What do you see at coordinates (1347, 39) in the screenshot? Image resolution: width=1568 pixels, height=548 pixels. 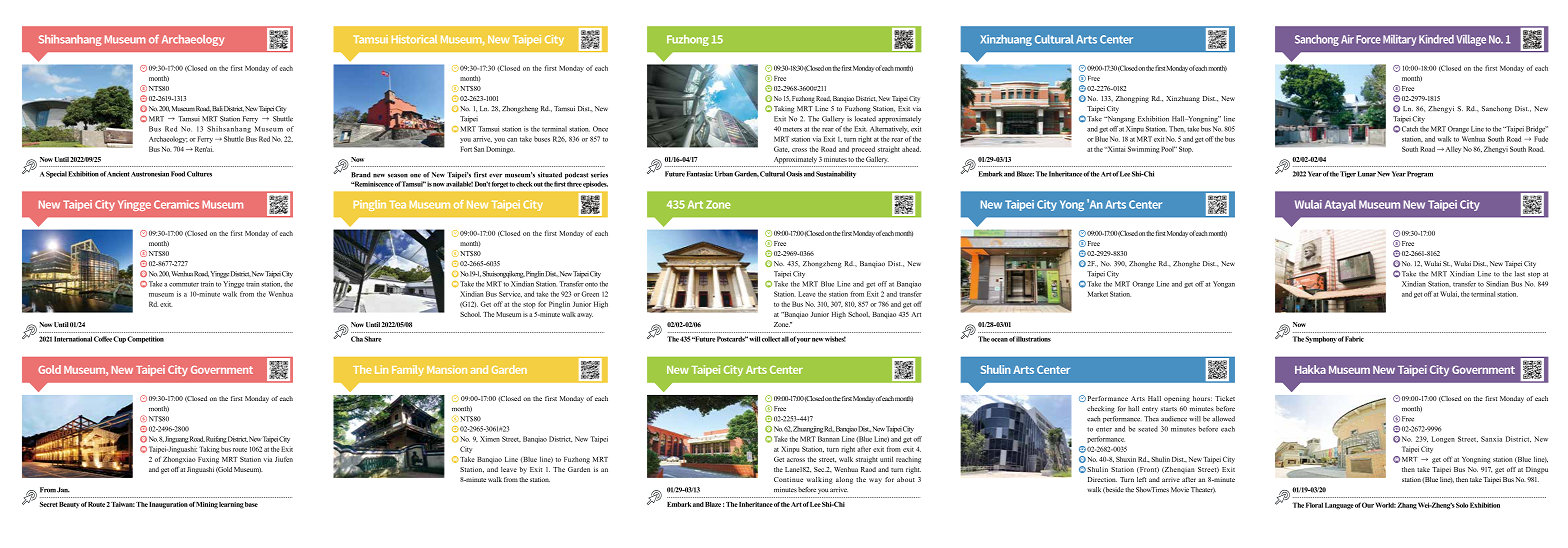 I see `Air` at bounding box center [1347, 39].
